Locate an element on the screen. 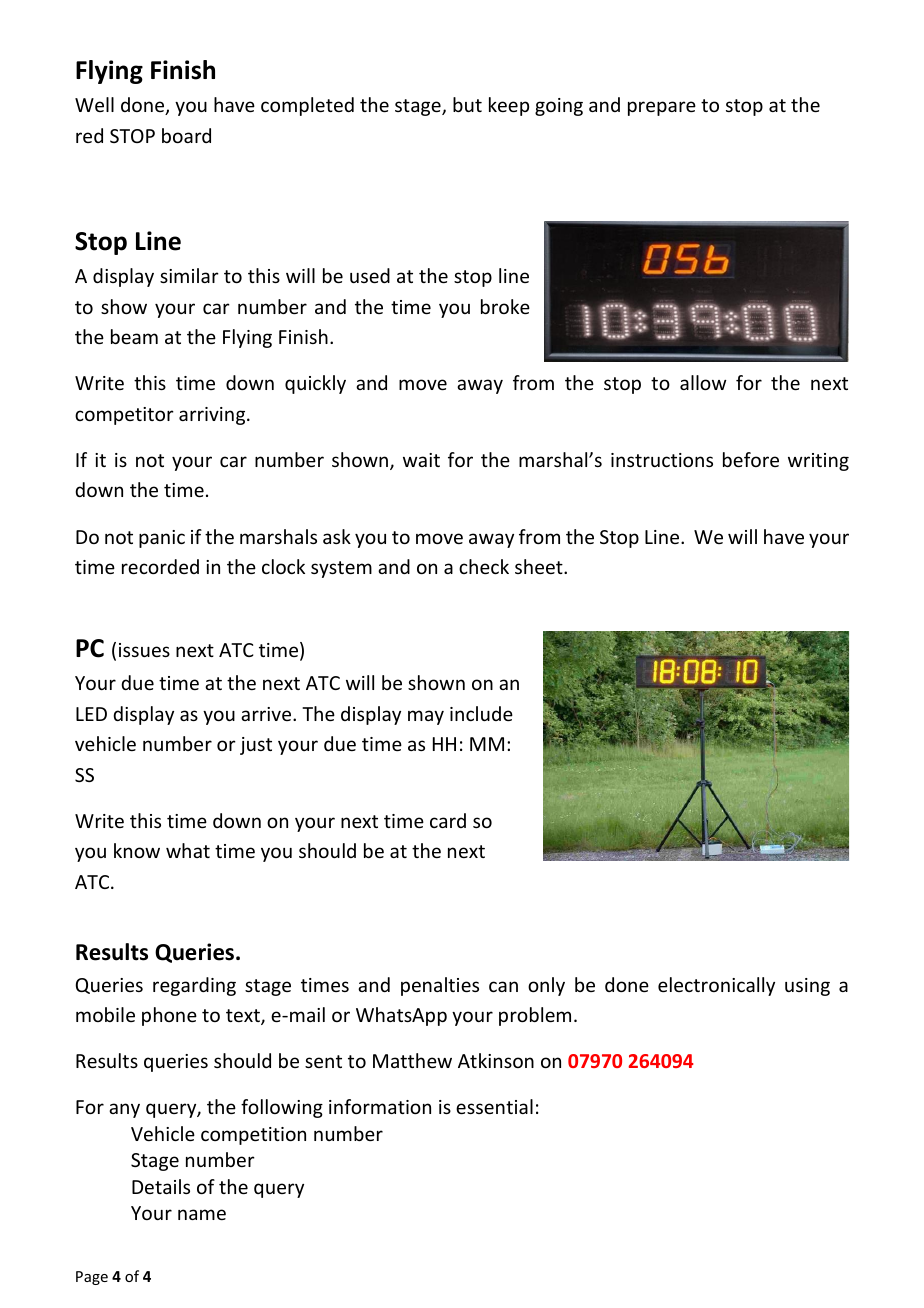 This screenshot has height=1308, width=924. issues is located at coordinates (144, 650).
